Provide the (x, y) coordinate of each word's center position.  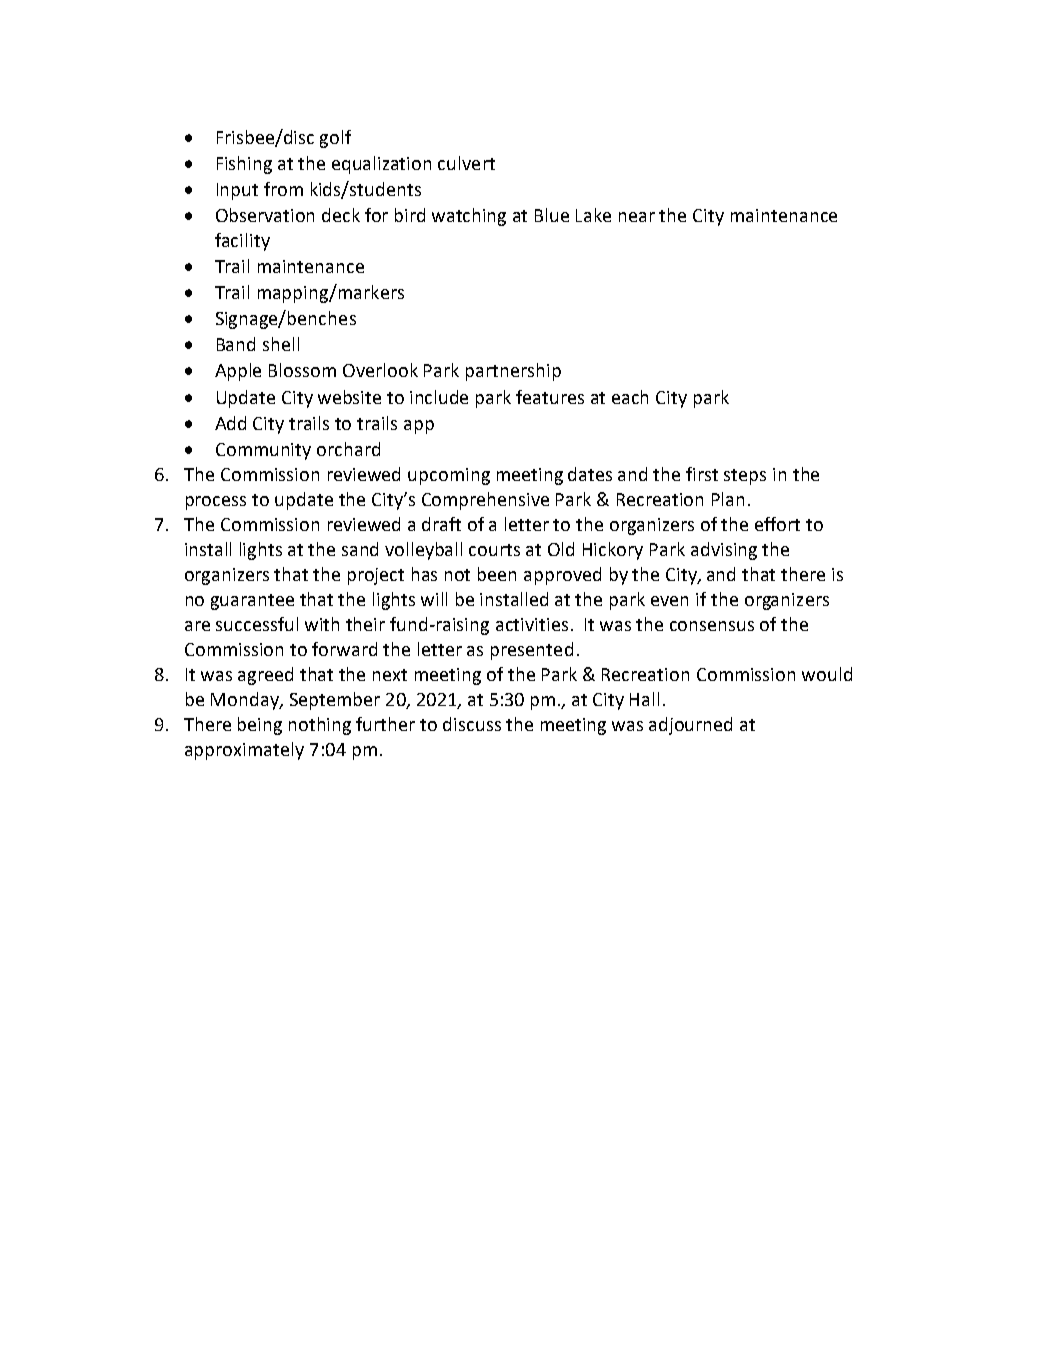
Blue (552, 215)
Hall (644, 699)
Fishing (244, 165)
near (637, 217)
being (260, 726)
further (385, 724)
